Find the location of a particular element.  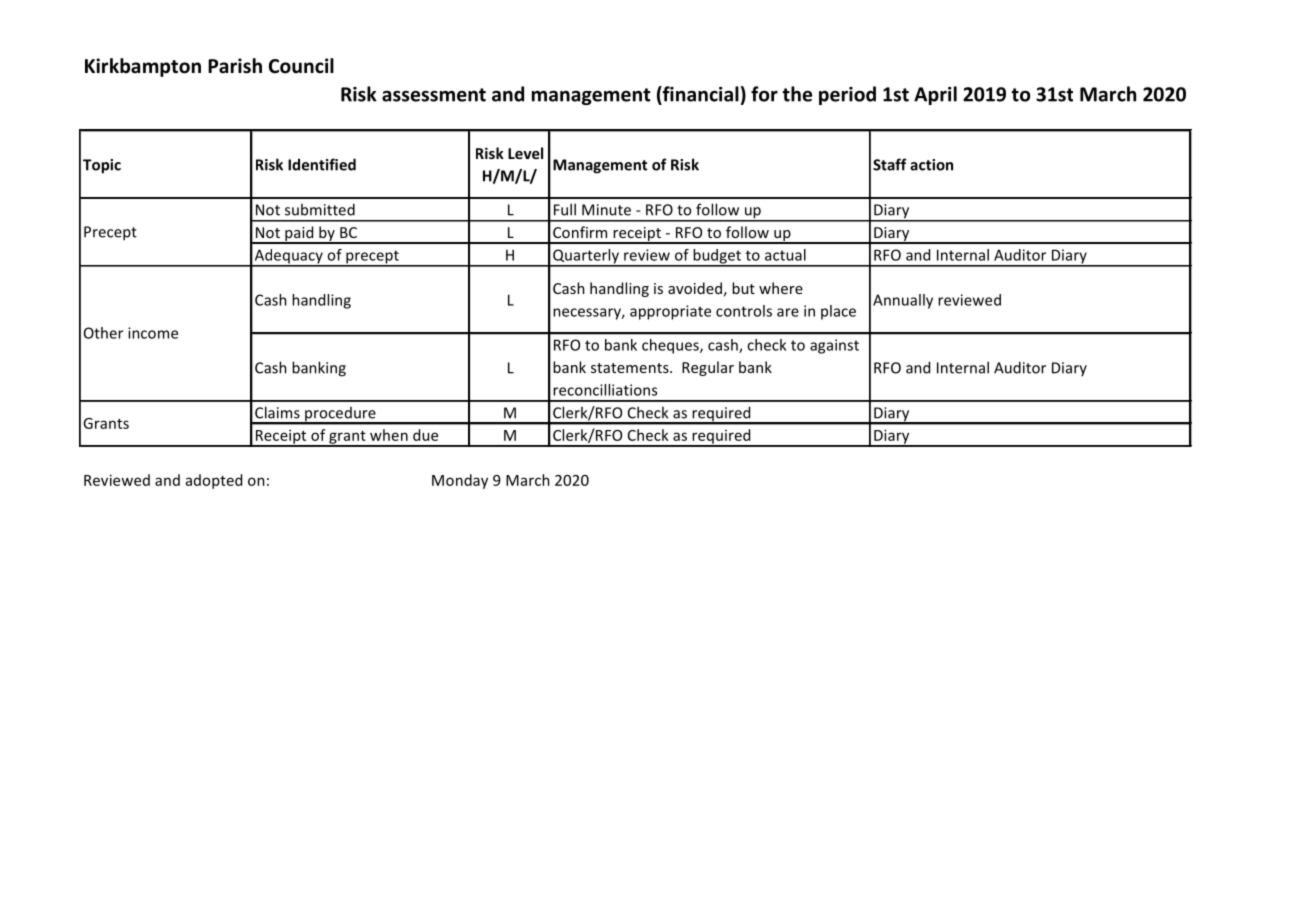

Regular is located at coordinates (708, 368).
